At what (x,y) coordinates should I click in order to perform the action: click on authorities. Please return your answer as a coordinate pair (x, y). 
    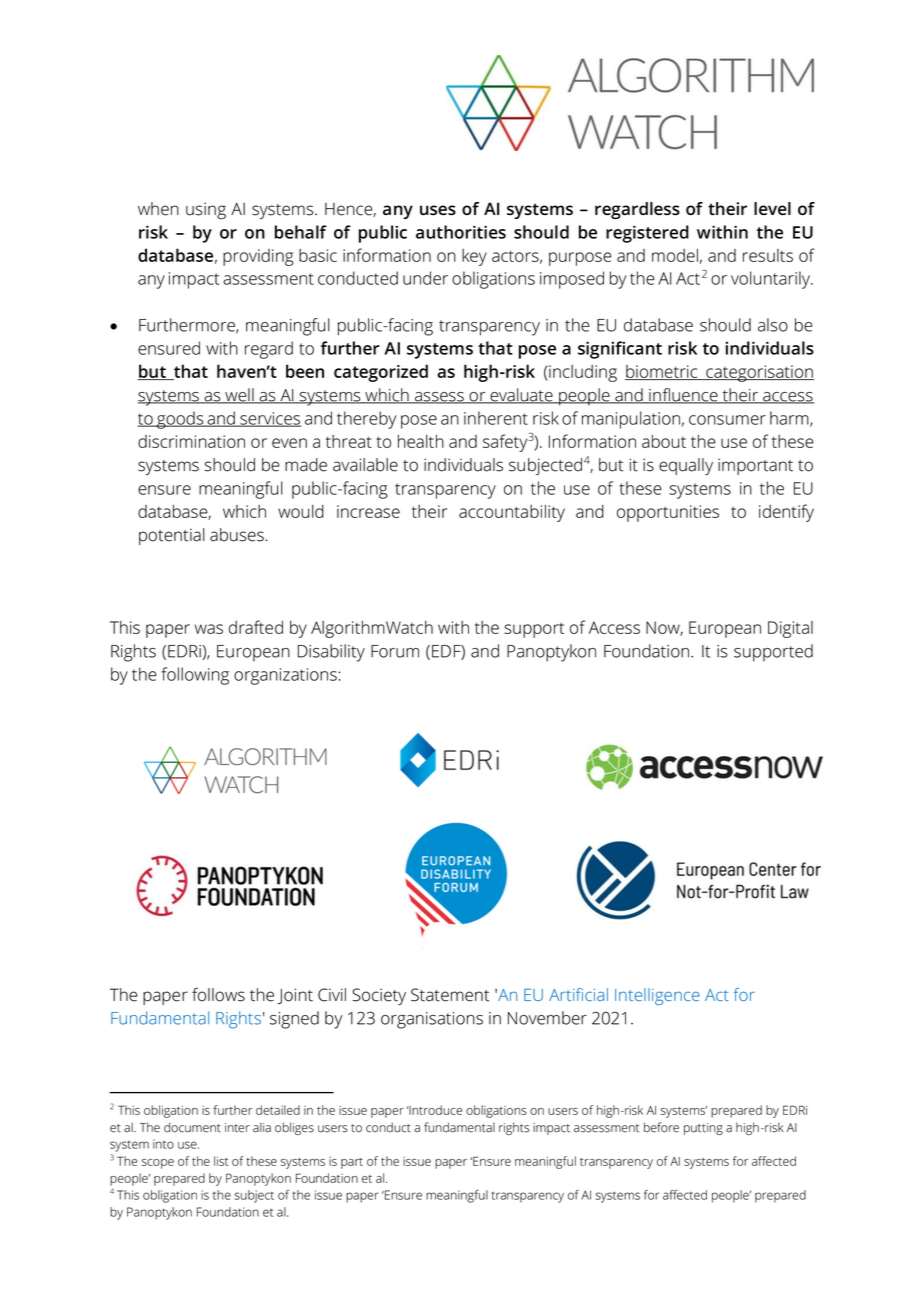
    Looking at the image, I should click on (461, 232).
